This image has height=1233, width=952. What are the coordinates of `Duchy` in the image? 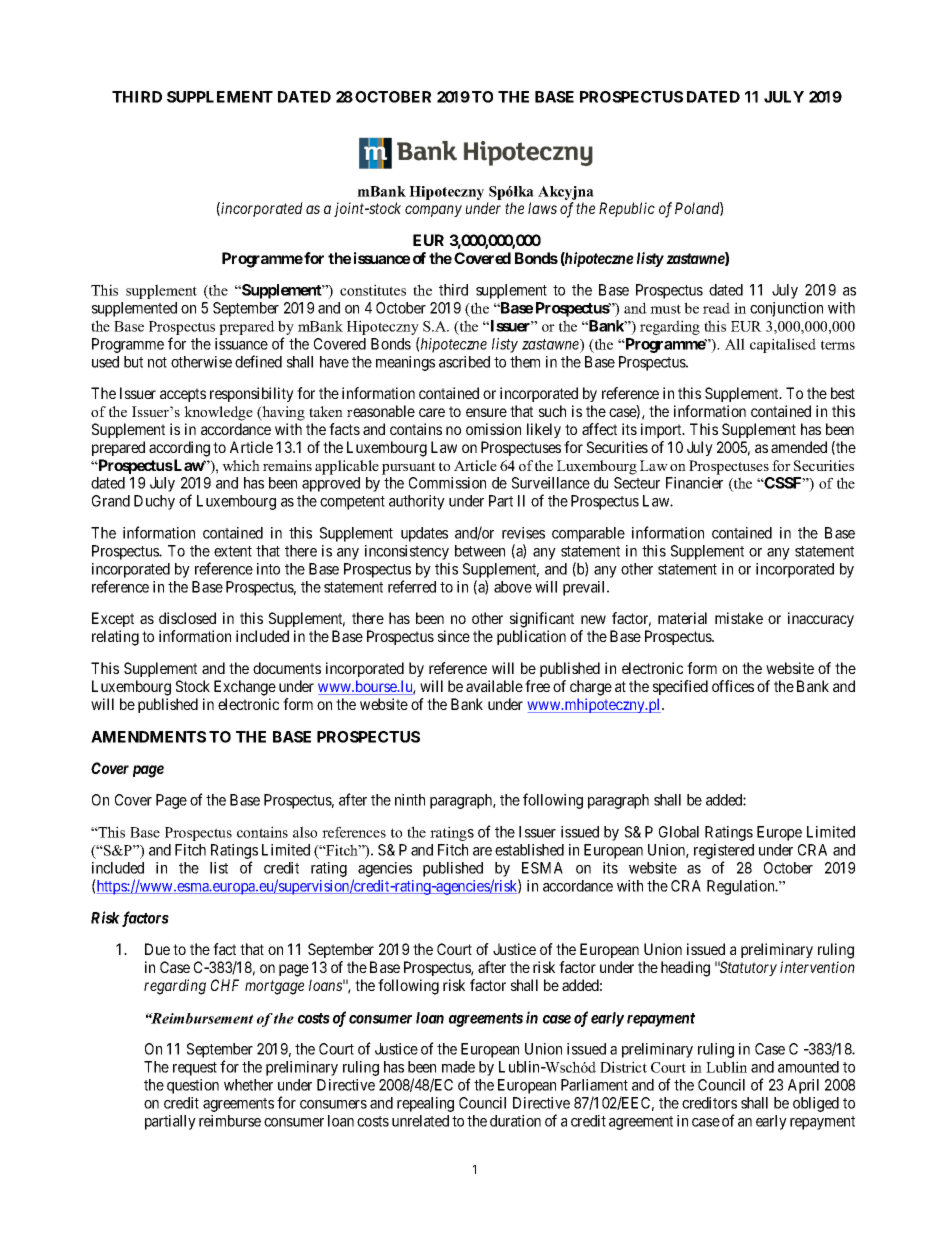 It's located at (154, 502).
